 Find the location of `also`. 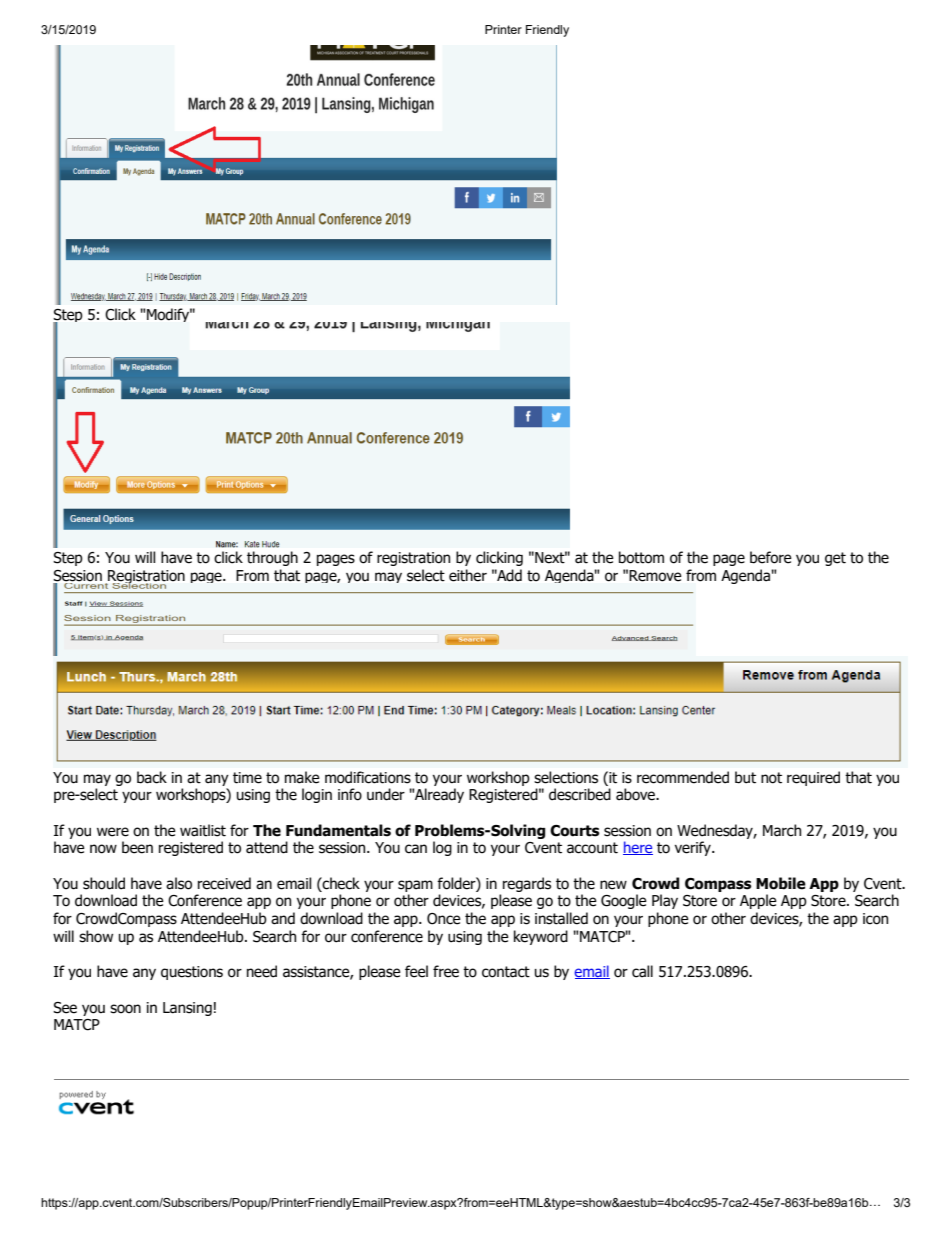

also is located at coordinates (179, 883).
